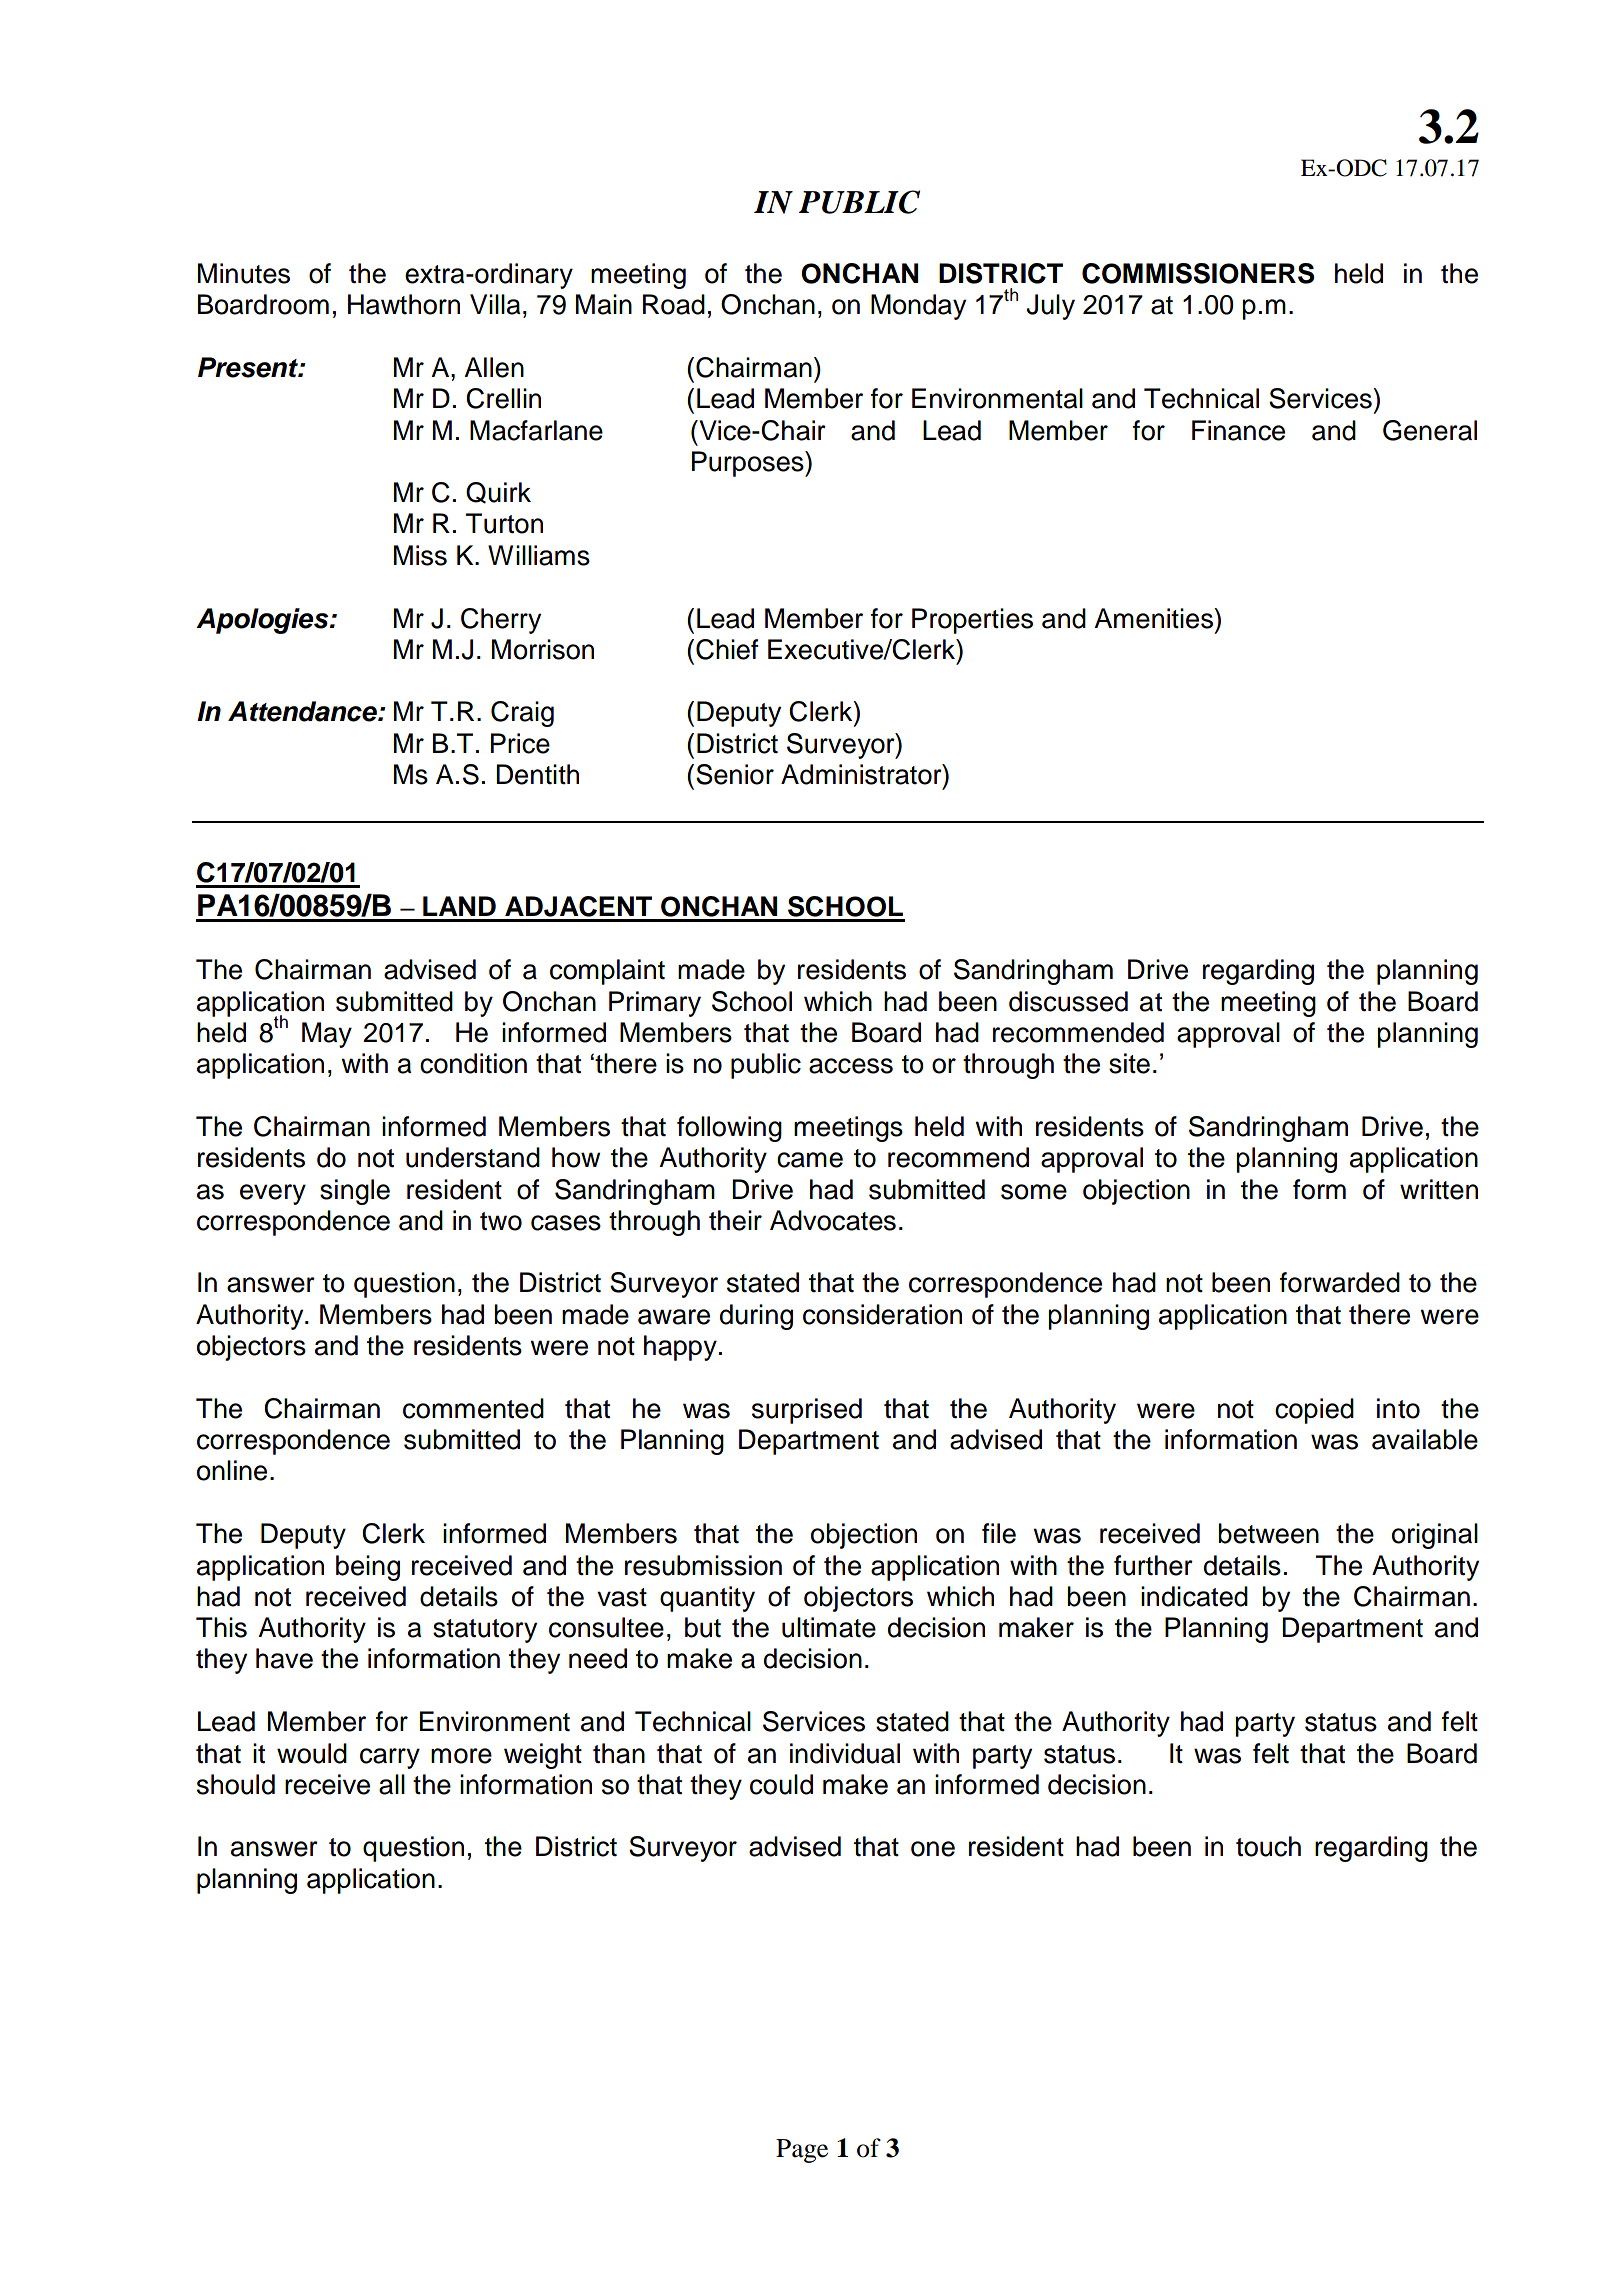  What do you see at coordinates (833, 1220) in the screenshot?
I see `Advocates` at bounding box center [833, 1220].
